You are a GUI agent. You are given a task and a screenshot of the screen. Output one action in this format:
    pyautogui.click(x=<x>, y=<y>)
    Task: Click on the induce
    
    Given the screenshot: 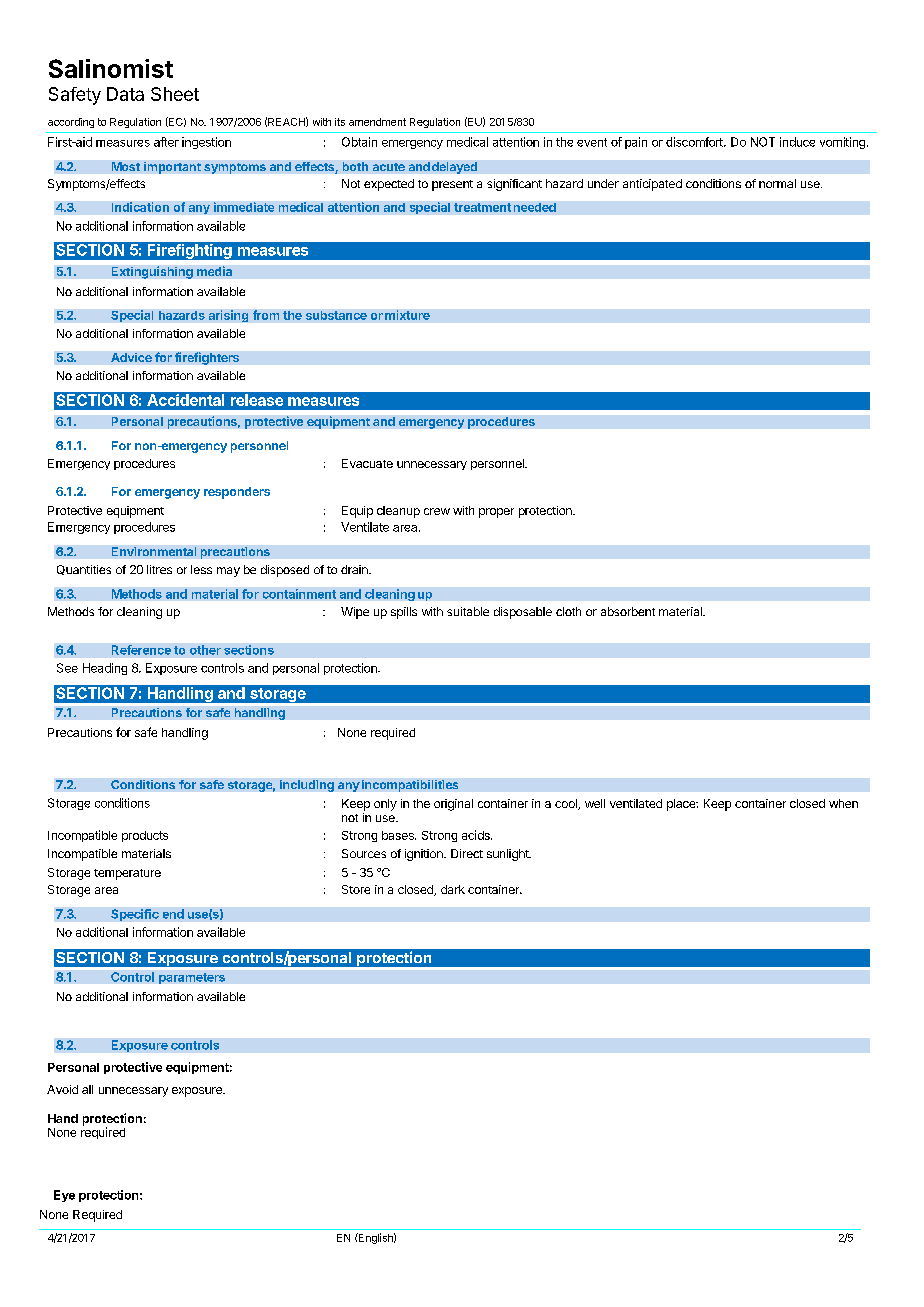 What is the action you would take?
    pyautogui.click(x=797, y=142)
